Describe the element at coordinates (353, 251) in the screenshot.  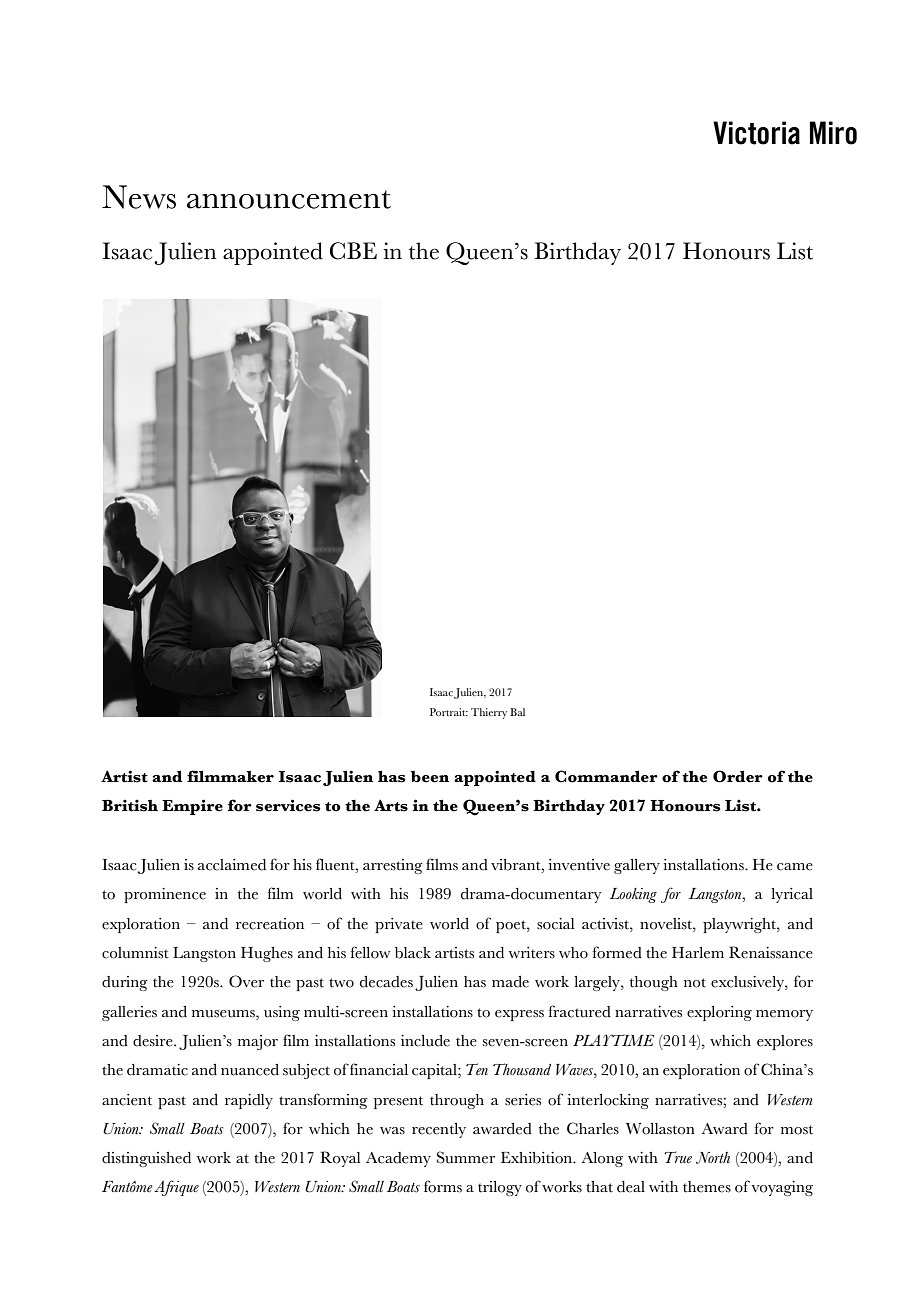
I see `CBE` at that location.
